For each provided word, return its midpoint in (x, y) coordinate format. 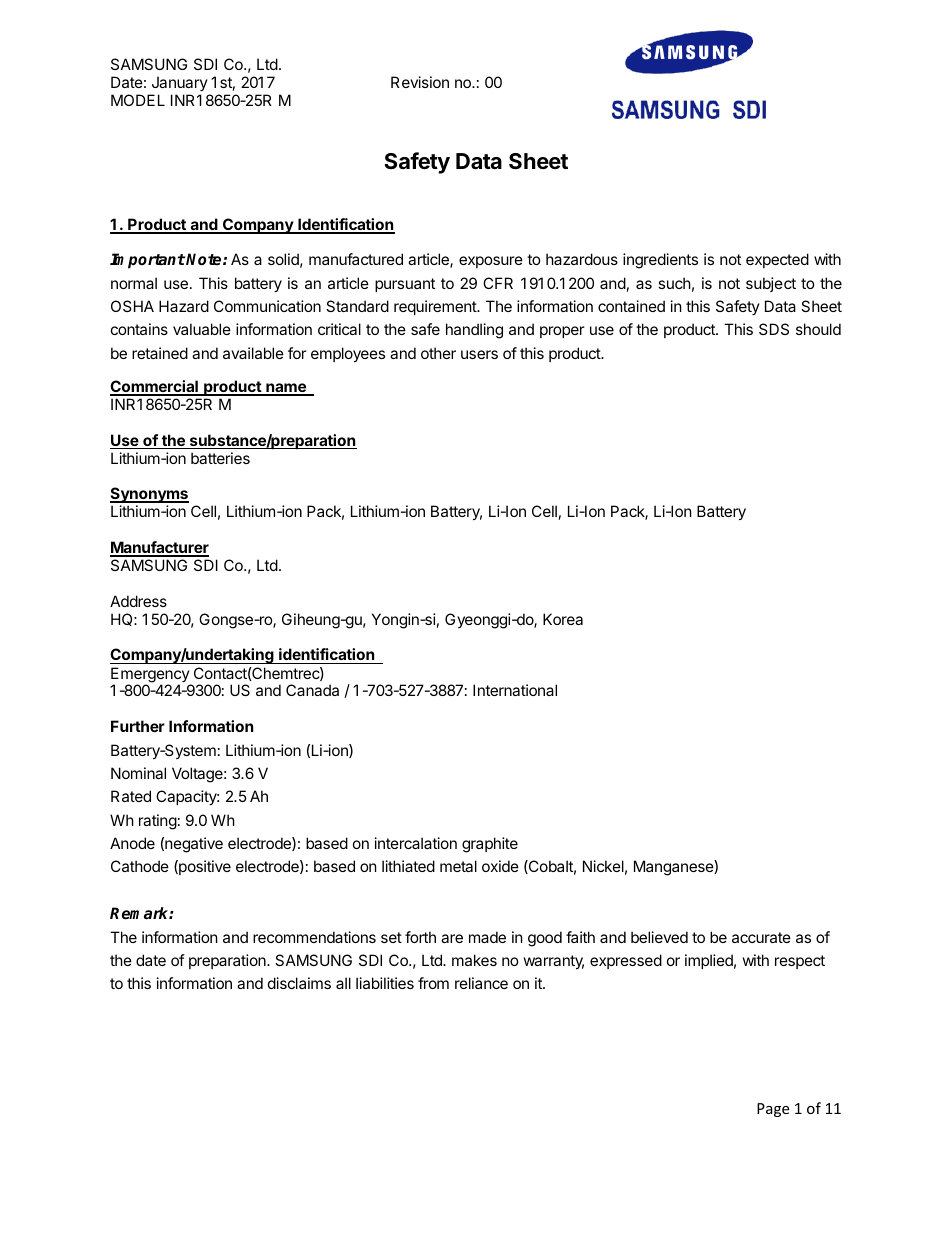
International (515, 690)
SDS (774, 329)
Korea (563, 619)
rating (158, 822)
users (479, 354)
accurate (761, 937)
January (180, 83)
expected (777, 260)
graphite (490, 845)
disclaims (299, 983)
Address (138, 601)
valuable (202, 329)
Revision (420, 82)
